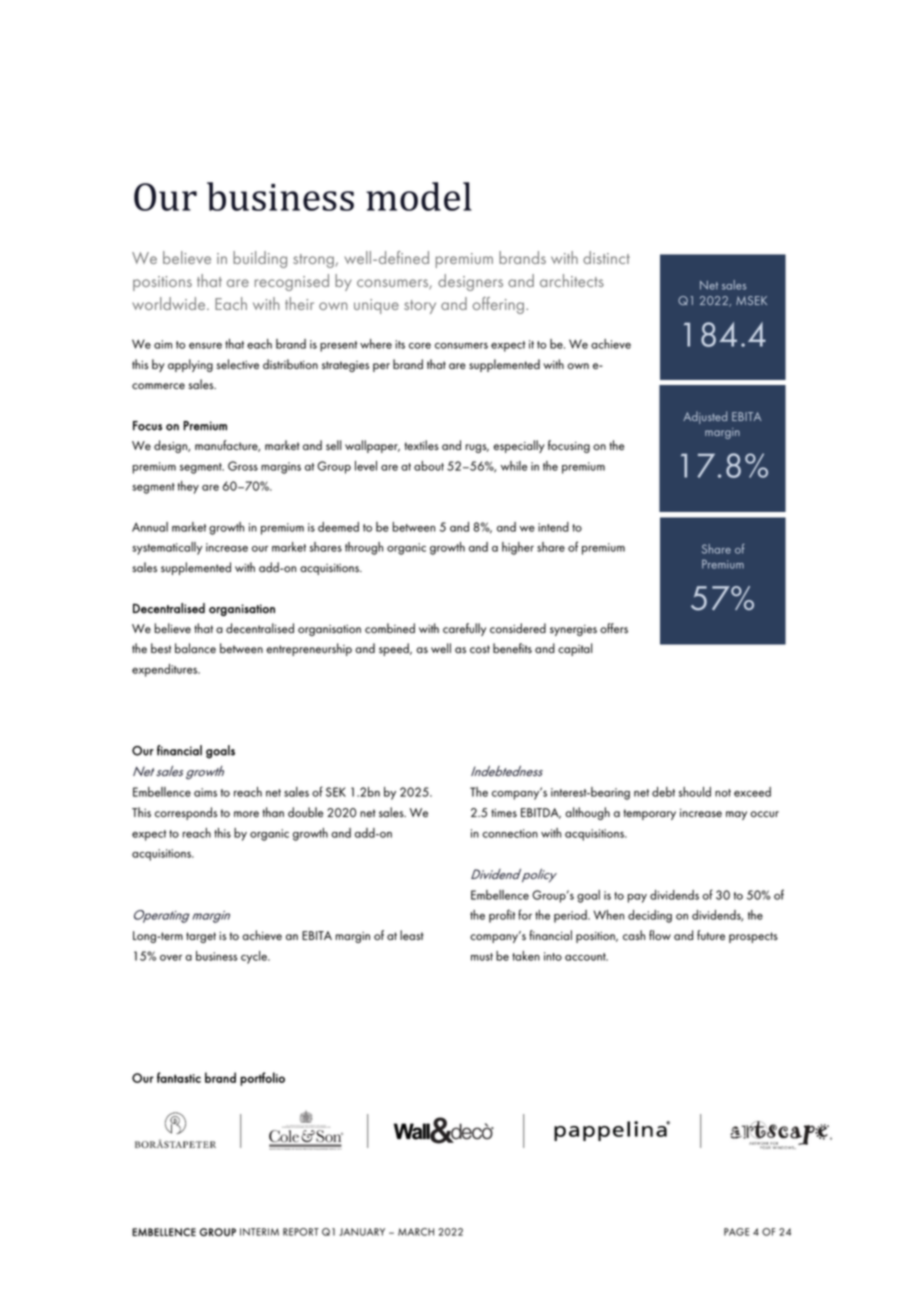 The image size is (924, 1308). Describe the element at coordinates (420, 307) in the screenshot. I see `story` at that location.
